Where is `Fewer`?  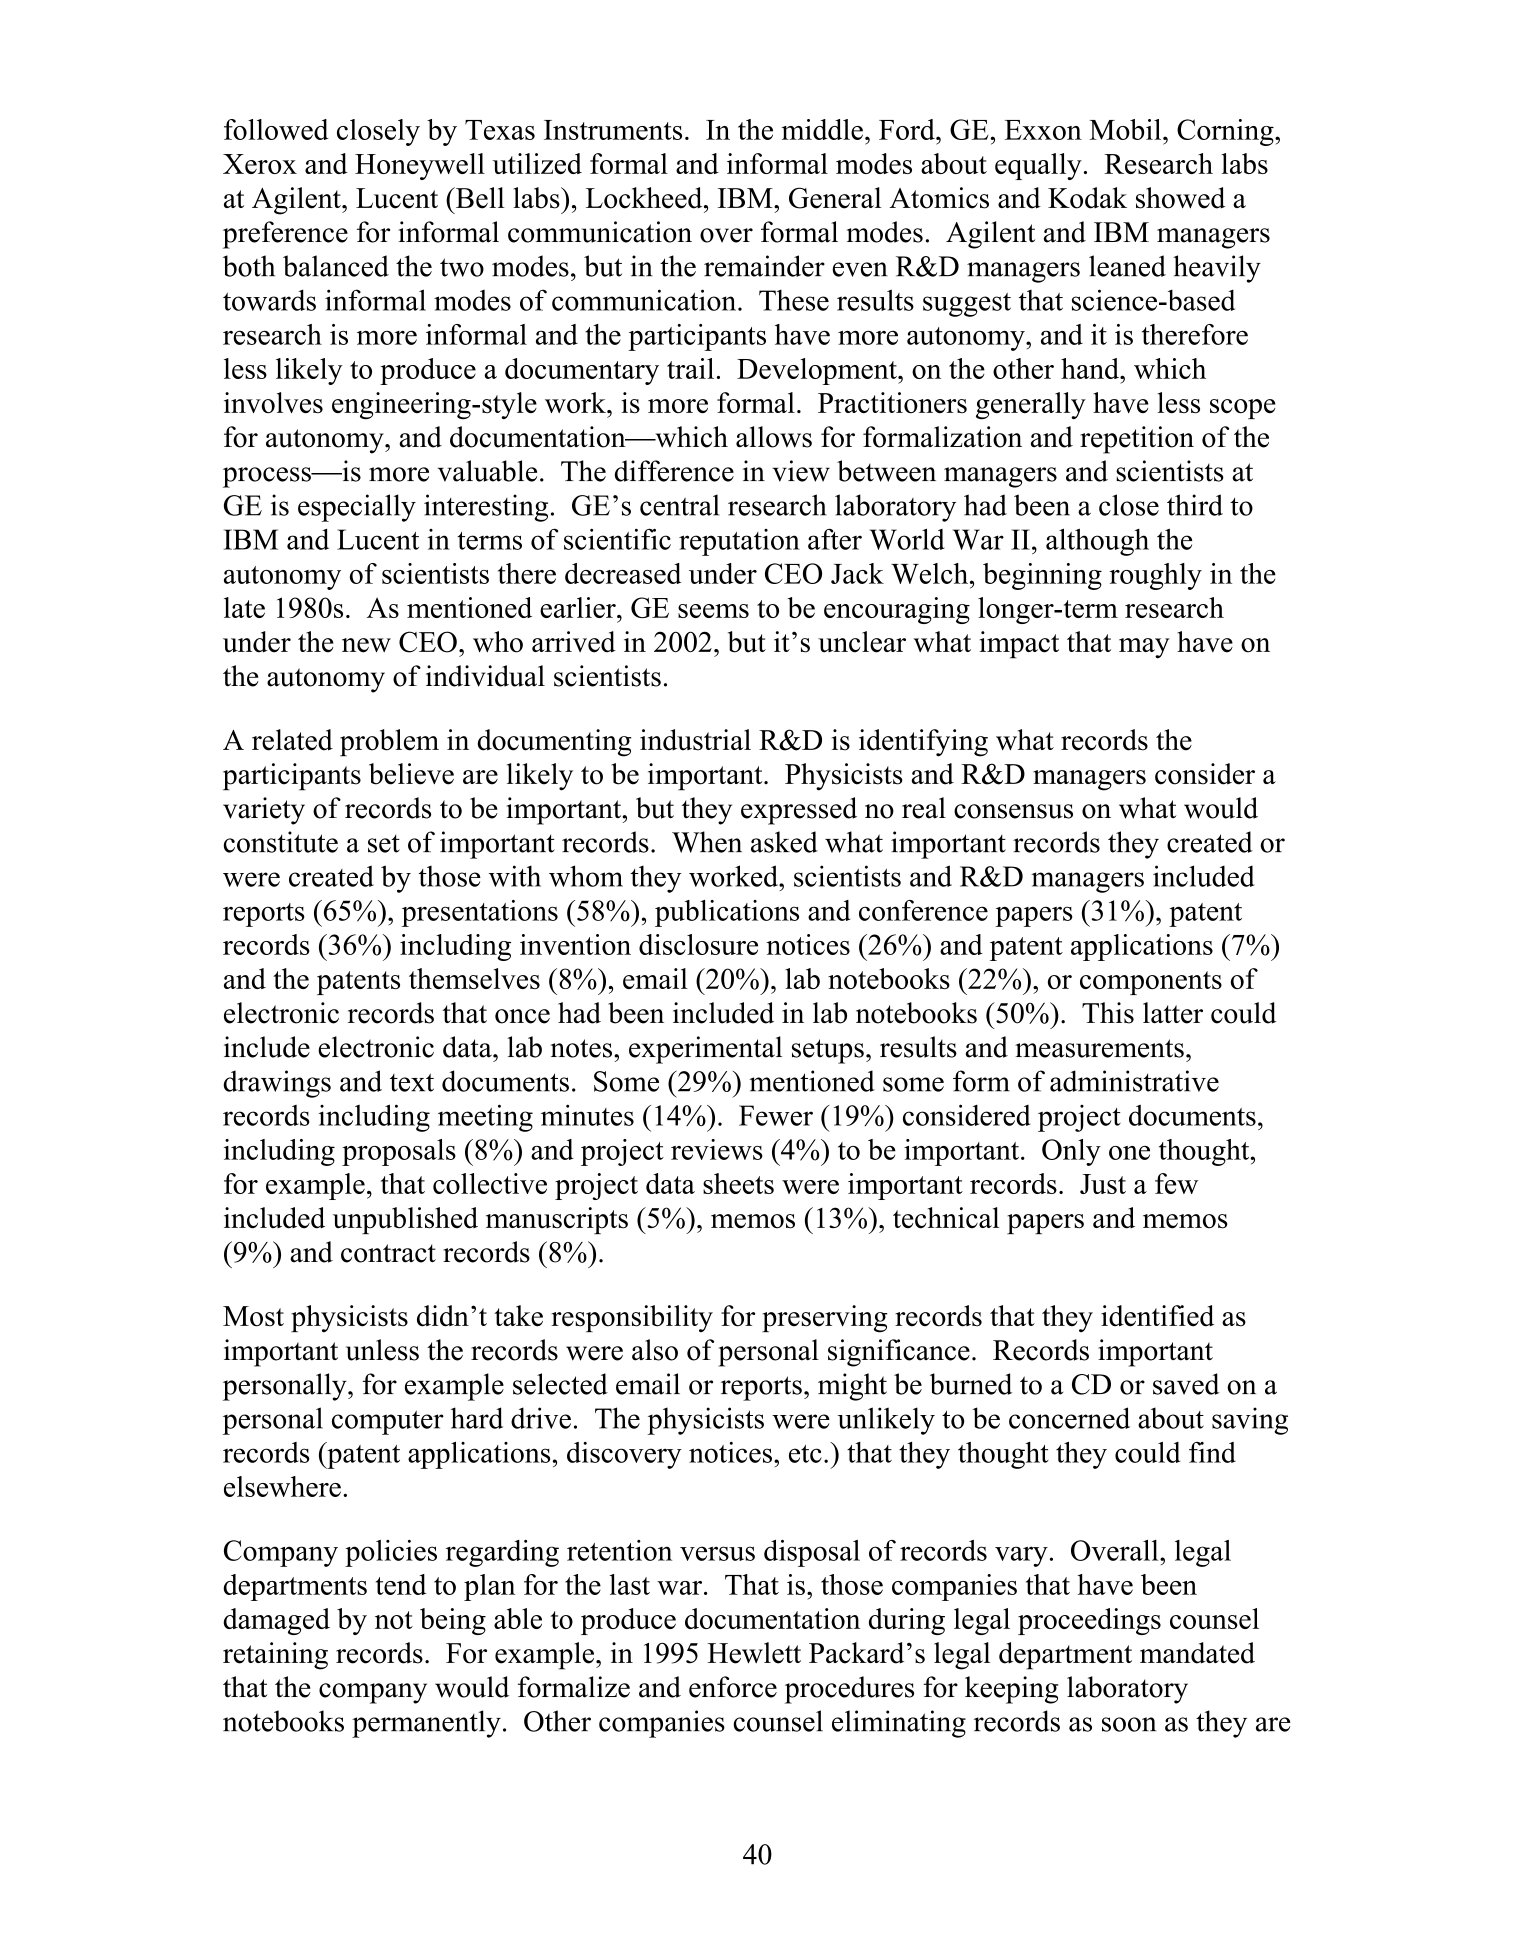
Fewer is located at coordinates (776, 1115).
